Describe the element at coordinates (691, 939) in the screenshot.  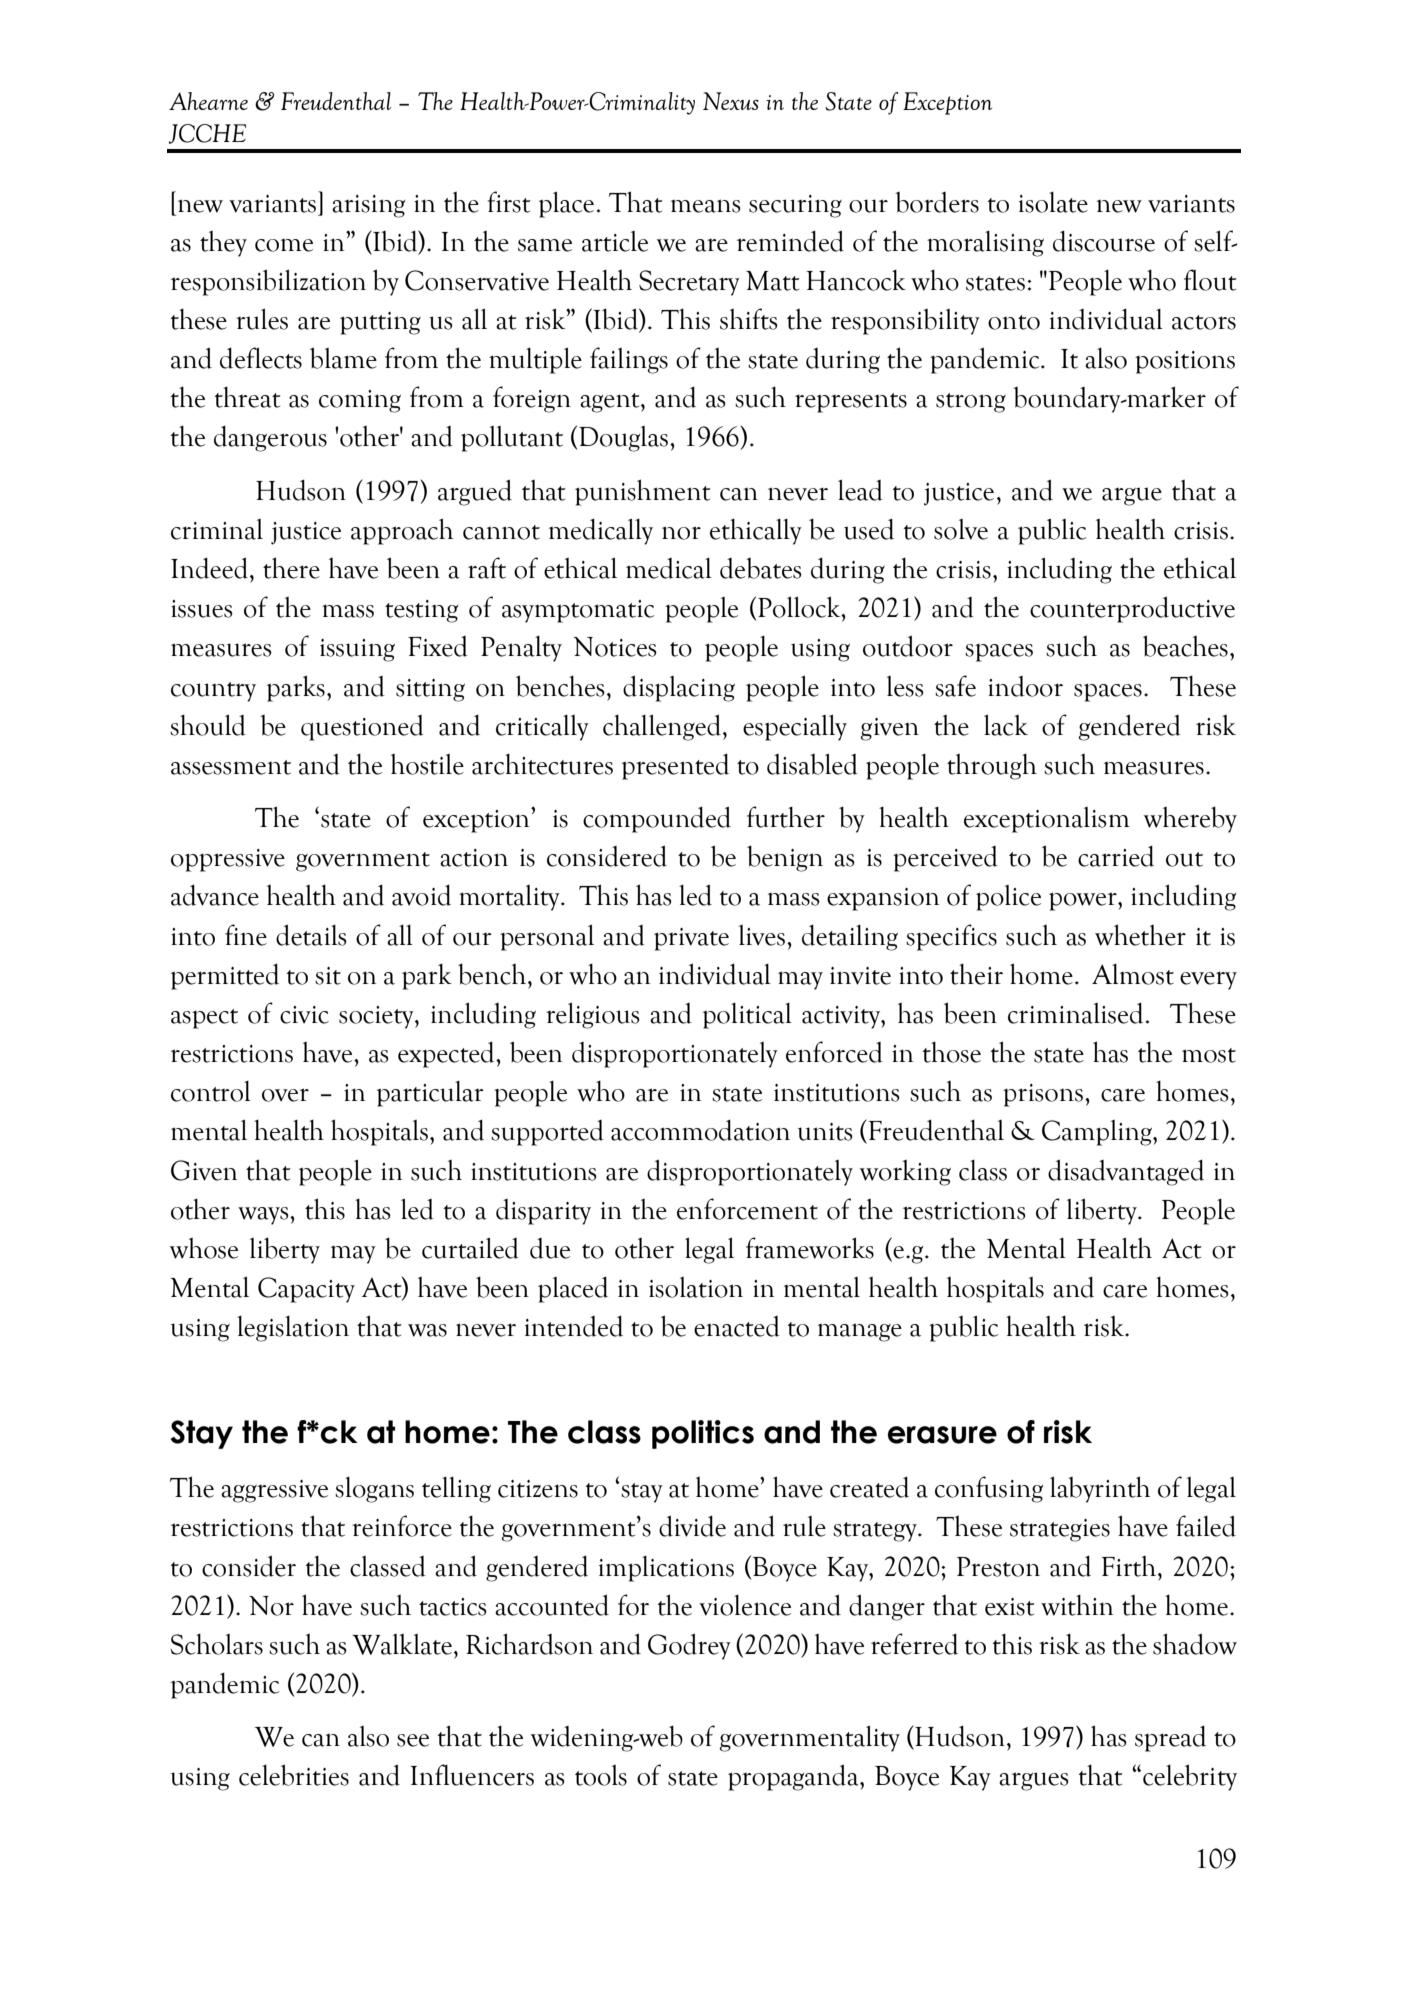
I see `private` at that location.
